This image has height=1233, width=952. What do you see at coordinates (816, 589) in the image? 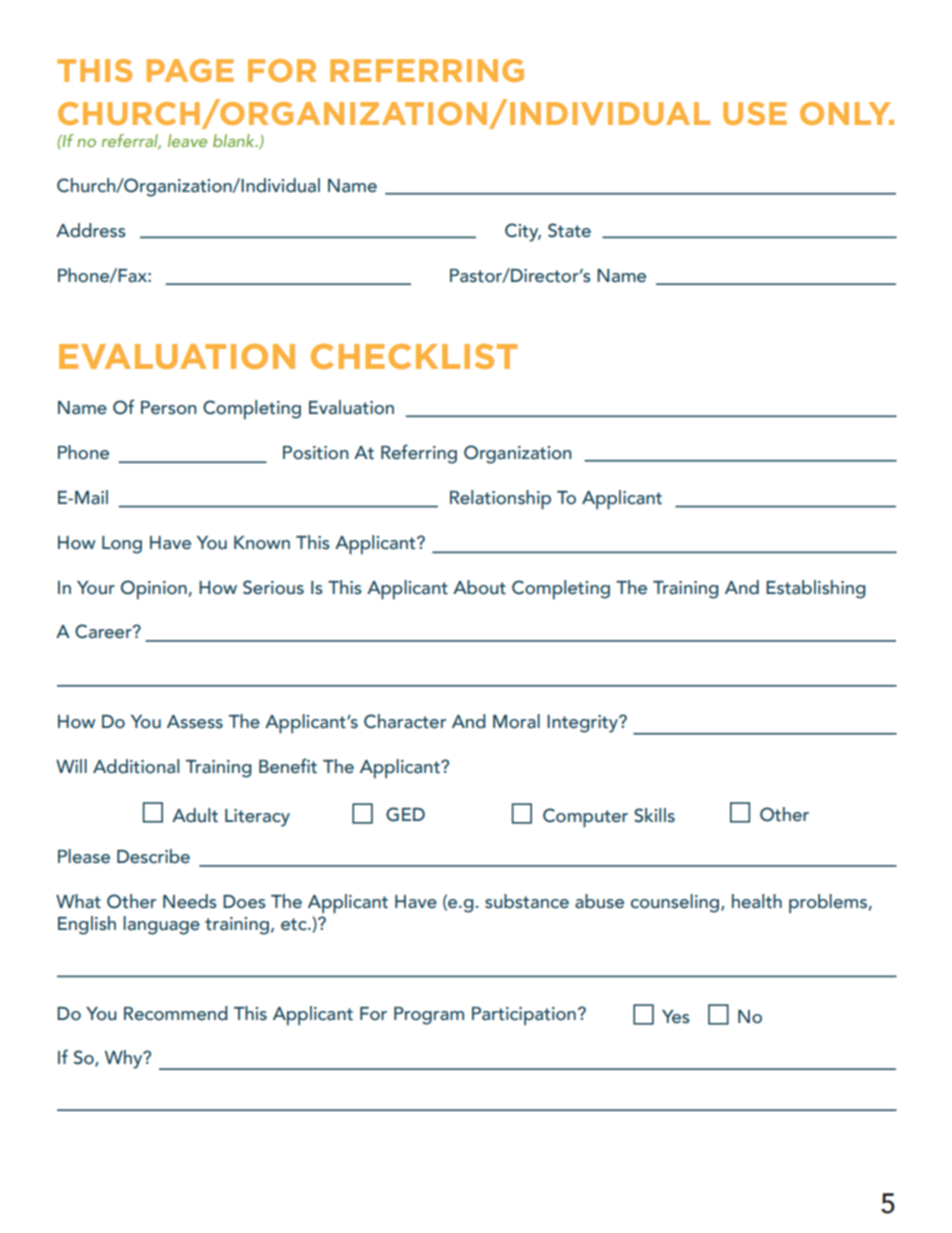
I see `Establishing` at bounding box center [816, 589].
